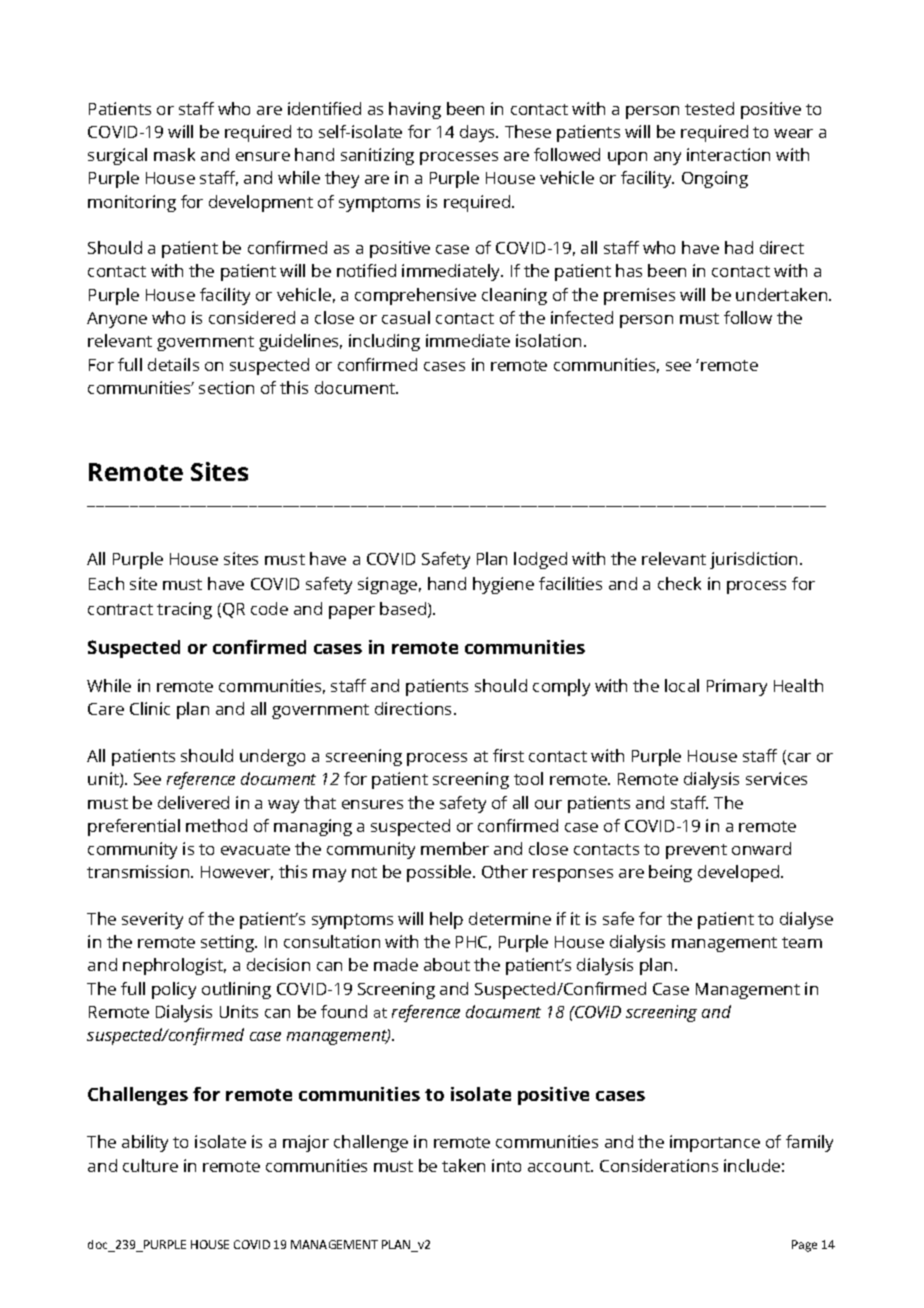  Describe the element at coordinates (506, 1165) in the screenshot. I see `into` at that location.
